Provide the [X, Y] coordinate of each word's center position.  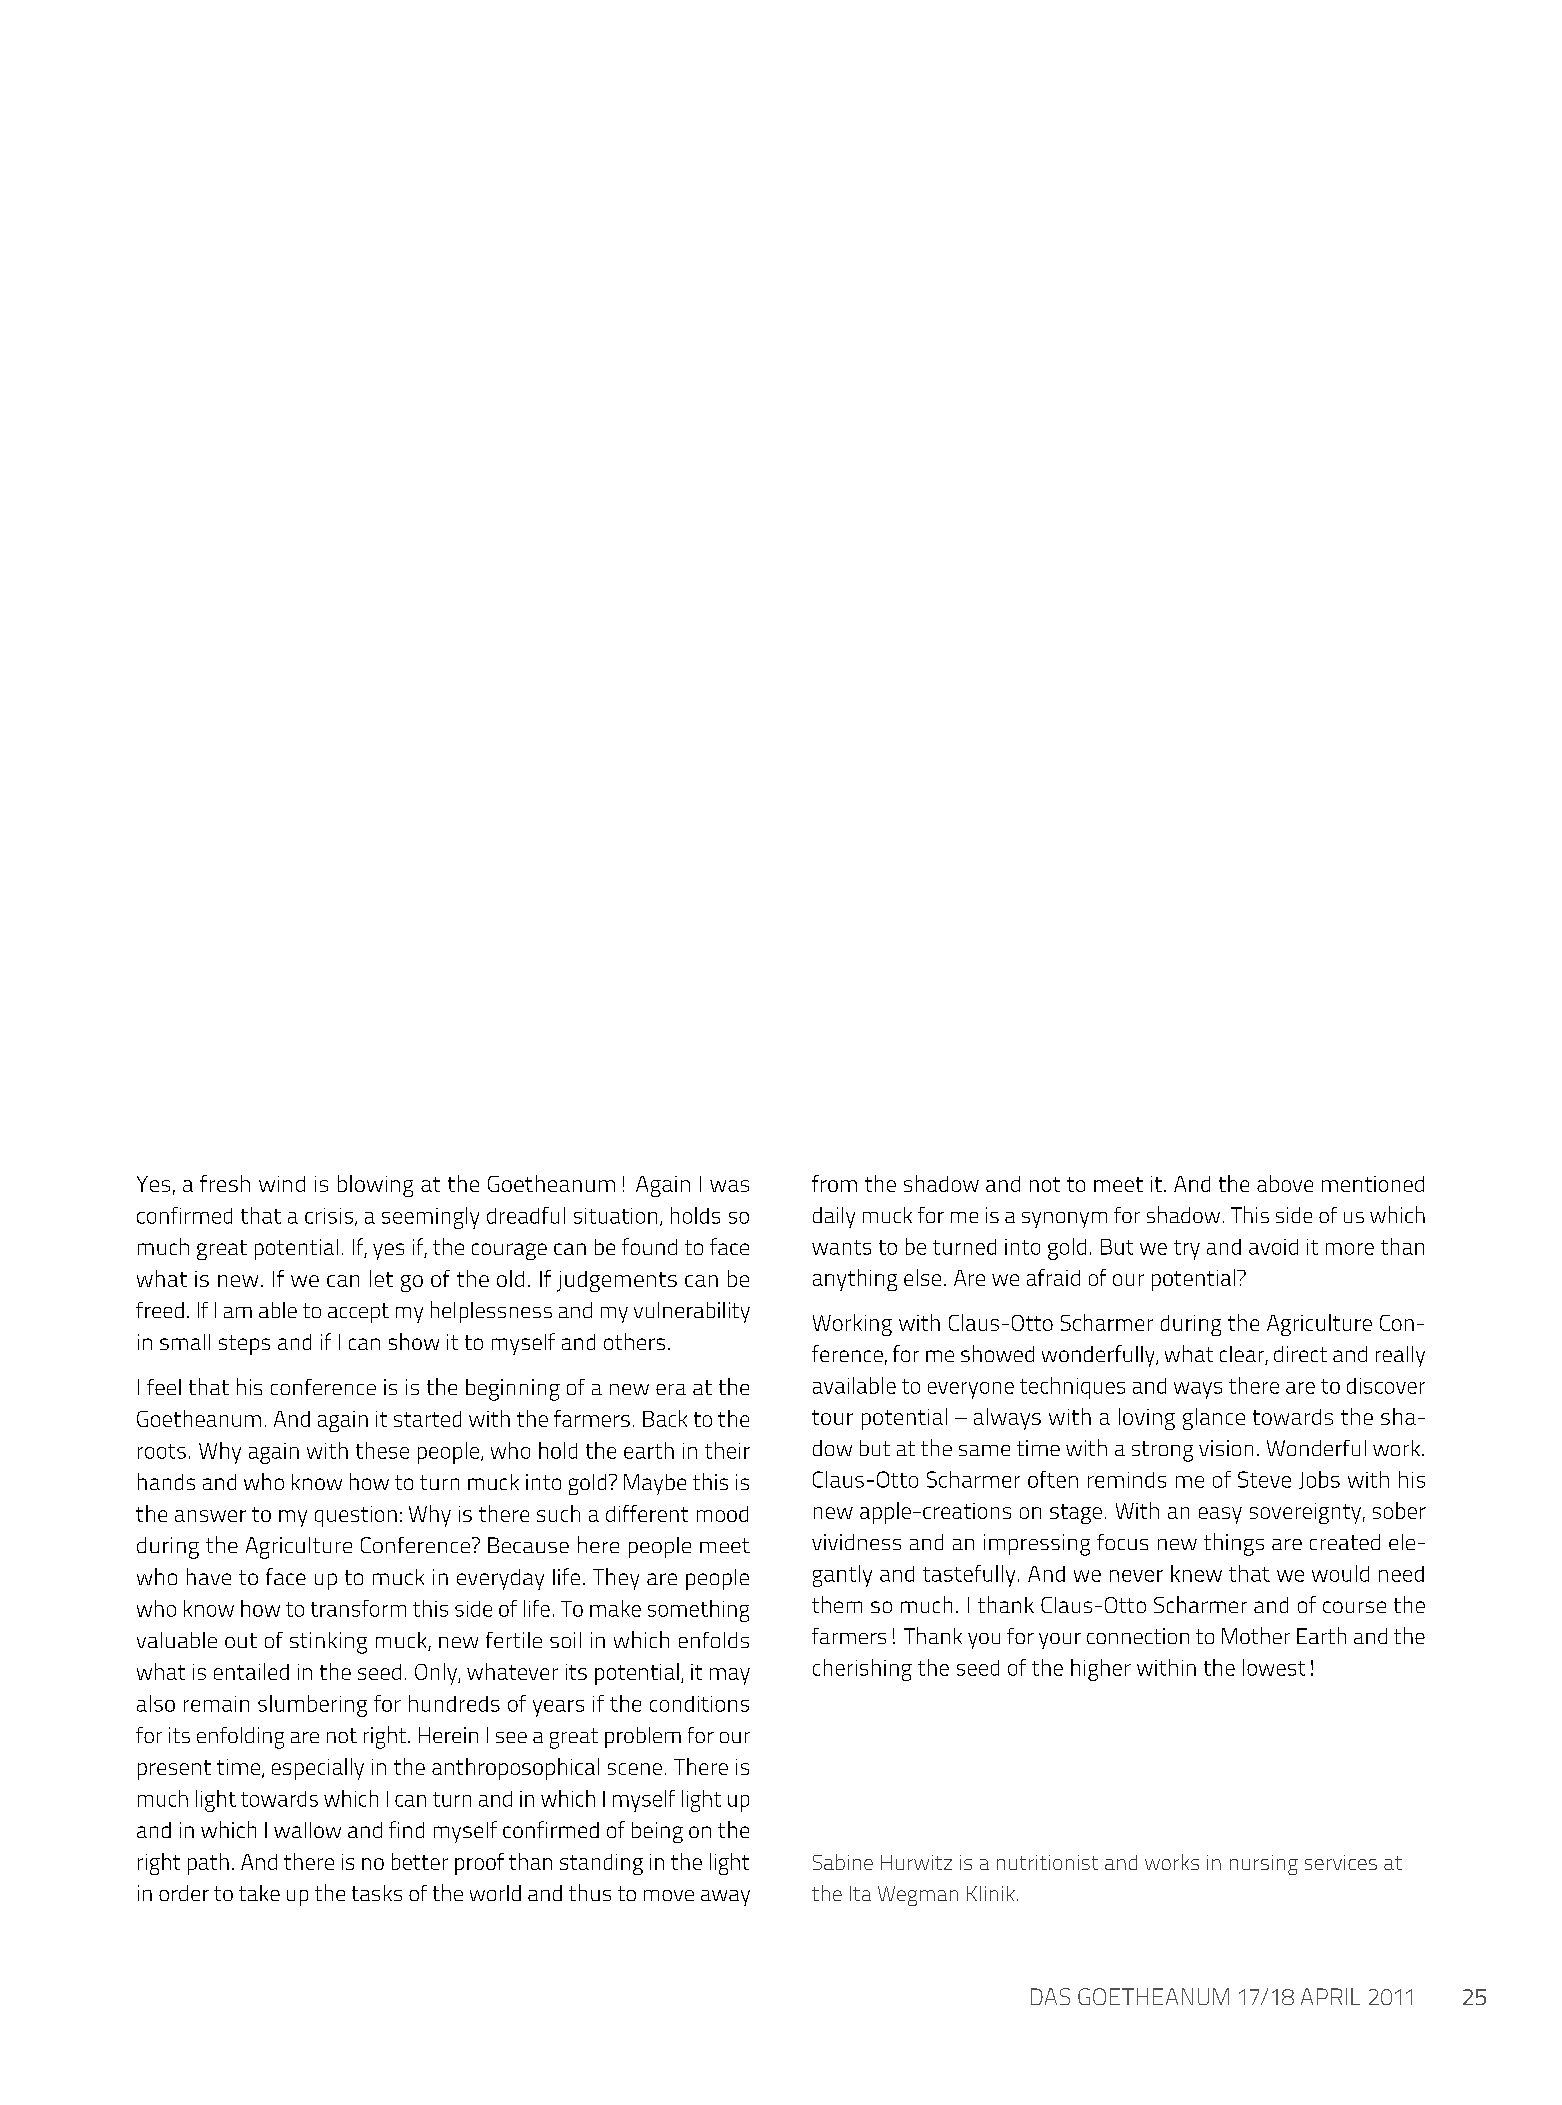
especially [318, 1769]
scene [635, 1769]
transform [358, 1608]
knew [1196, 1573]
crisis [329, 1216]
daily [834, 1217]
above [1285, 1183]
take [259, 1893]
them [837, 1604]
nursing [1264, 1865]
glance [1214, 1419]
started [427, 1419]
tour [832, 1417]
